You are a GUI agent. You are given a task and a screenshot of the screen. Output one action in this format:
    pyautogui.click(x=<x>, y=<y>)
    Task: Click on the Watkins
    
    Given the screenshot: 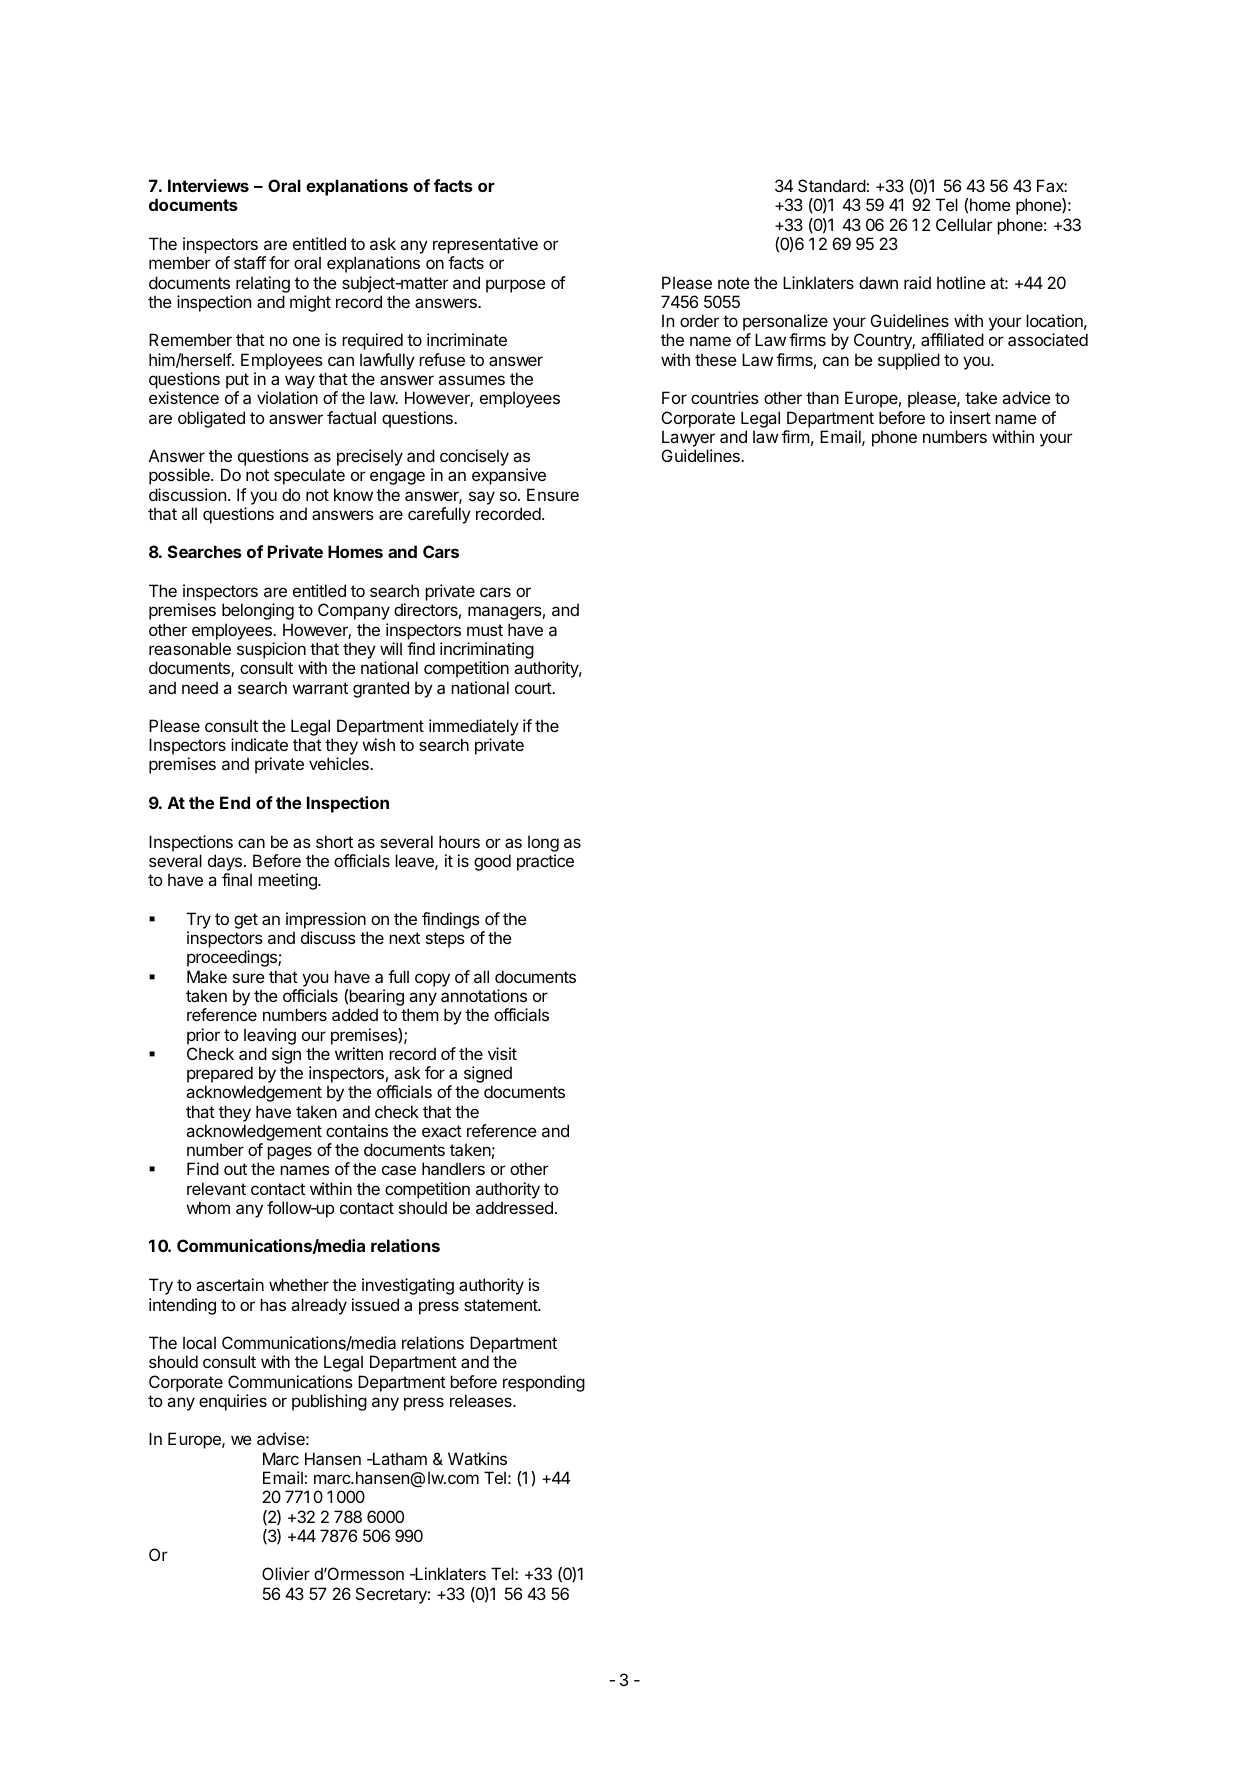 What is the action you would take?
    pyautogui.click(x=477, y=1458)
